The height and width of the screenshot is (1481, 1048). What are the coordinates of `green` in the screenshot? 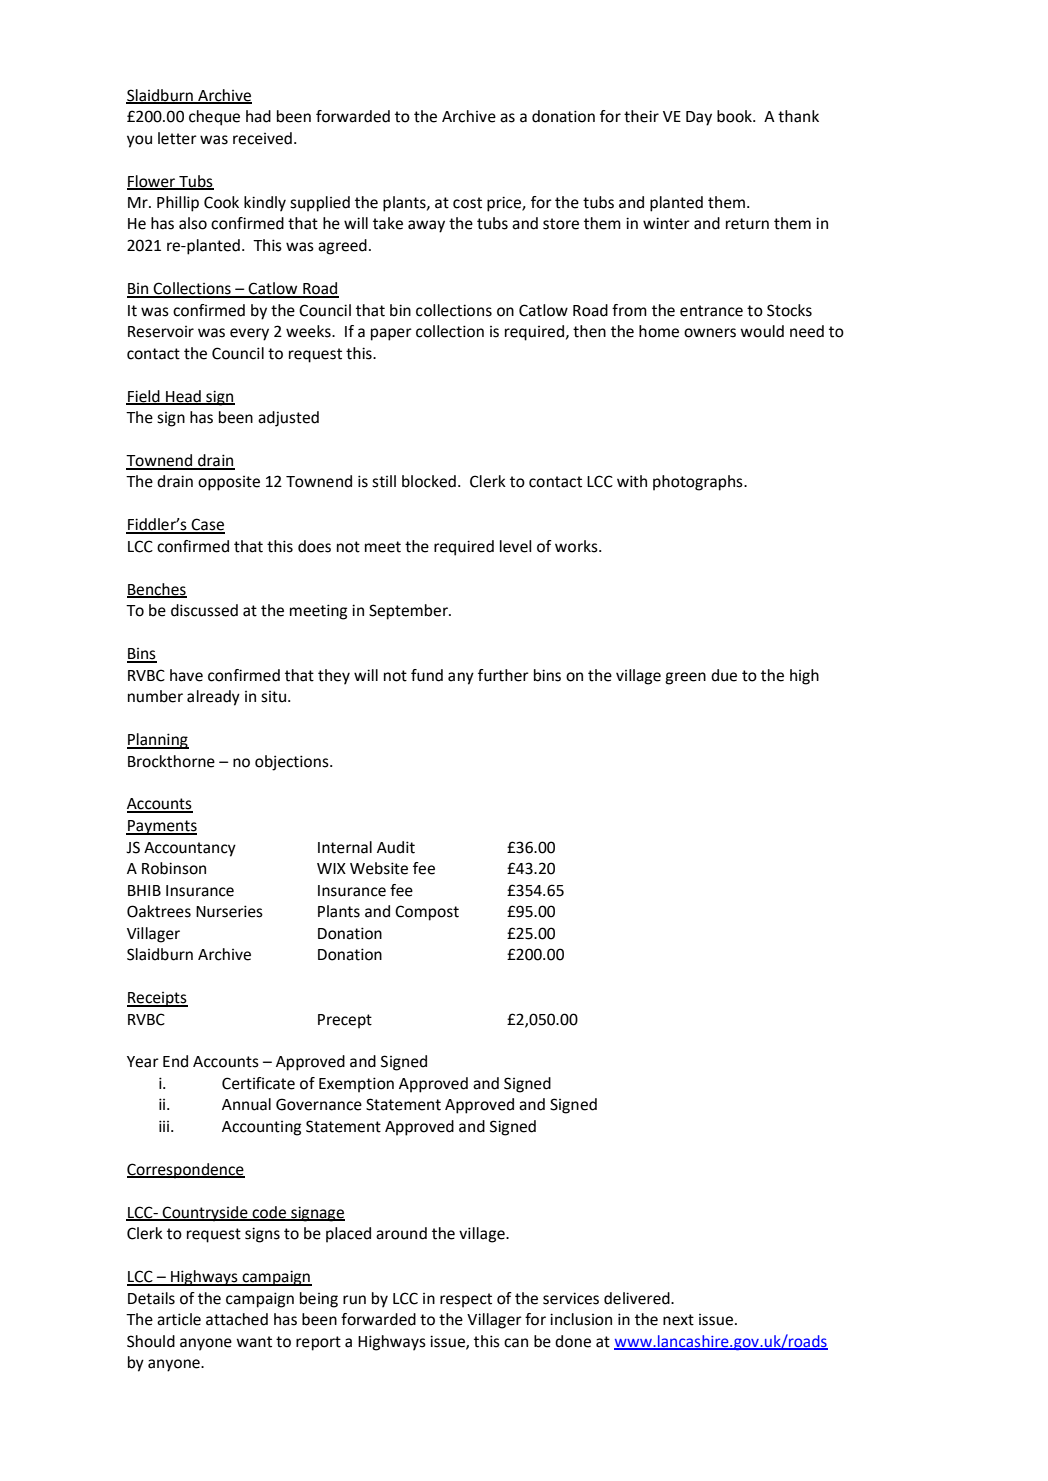 It's located at (685, 678).
